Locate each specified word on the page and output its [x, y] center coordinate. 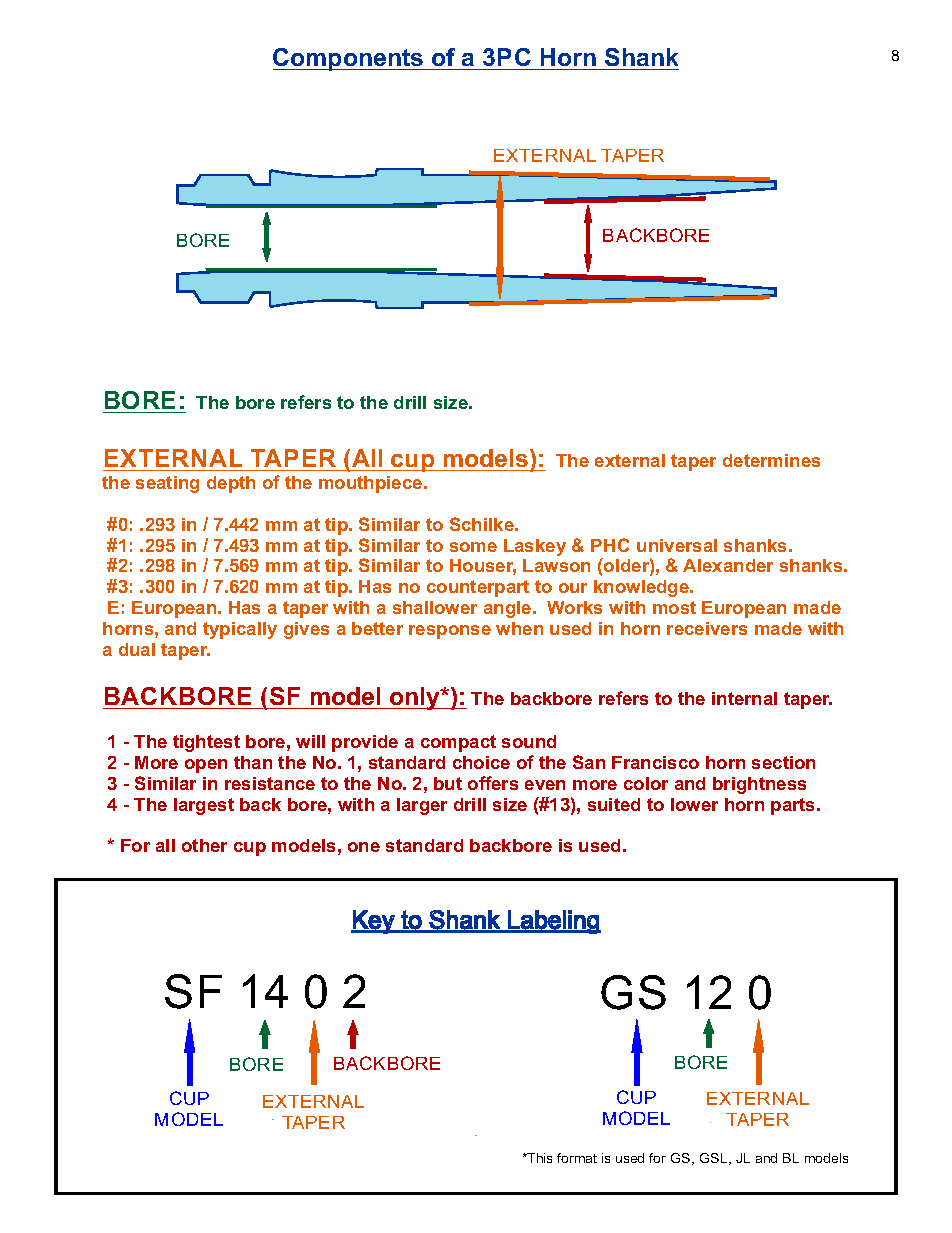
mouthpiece [372, 484]
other [204, 845]
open [206, 766]
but [448, 783]
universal [677, 545]
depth [231, 484]
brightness [759, 785]
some [473, 547]
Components [349, 59]
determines [771, 460]
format [577, 1158]
